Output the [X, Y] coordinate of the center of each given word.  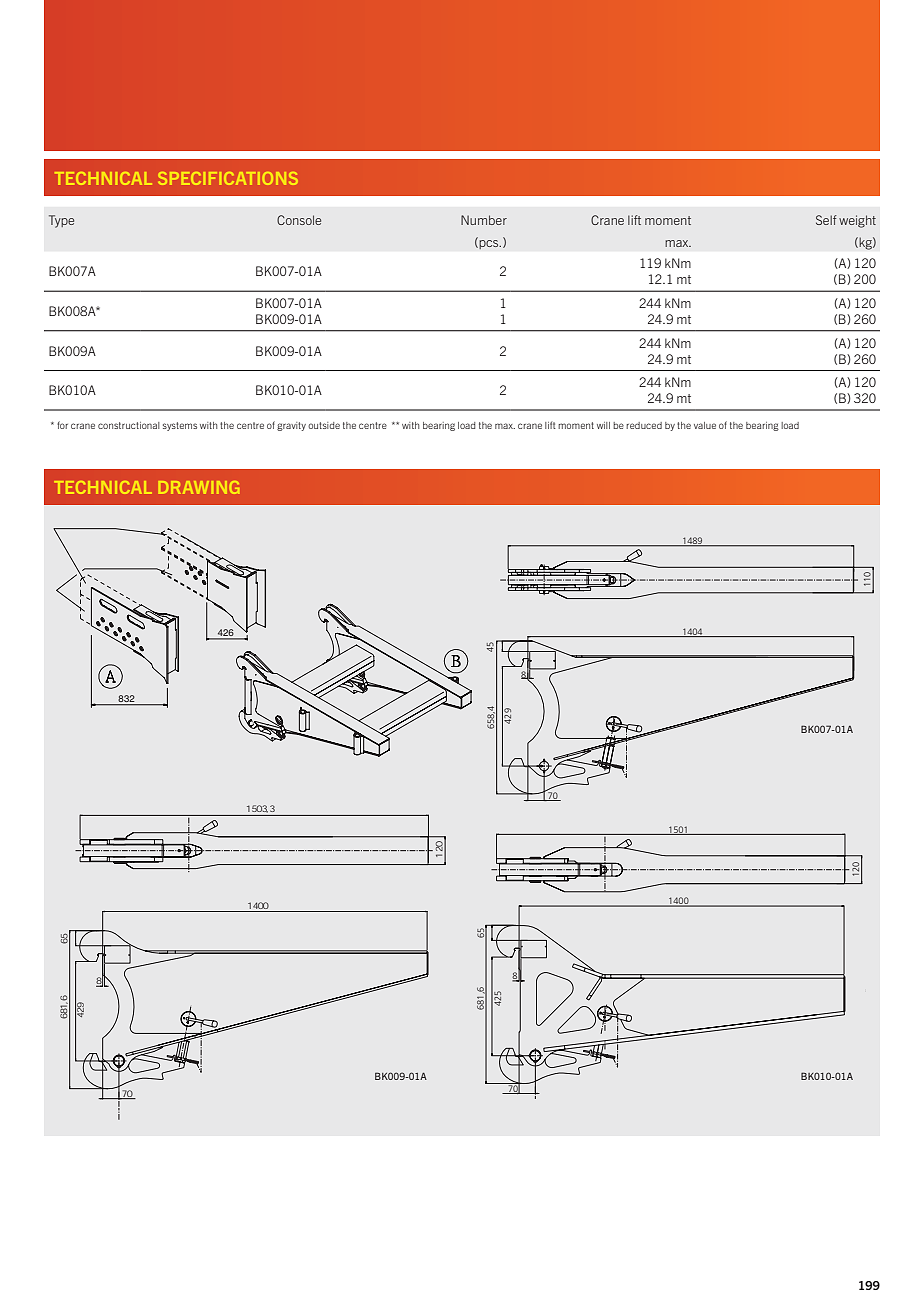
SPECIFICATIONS [228, 178]
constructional [129, 425]
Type [61, 221]
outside [324, 425]
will [603, 425]
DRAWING [199, 487]
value [705, 425]
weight [857, 221]
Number [484, 220]
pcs [490, 244]
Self [826, 220]
